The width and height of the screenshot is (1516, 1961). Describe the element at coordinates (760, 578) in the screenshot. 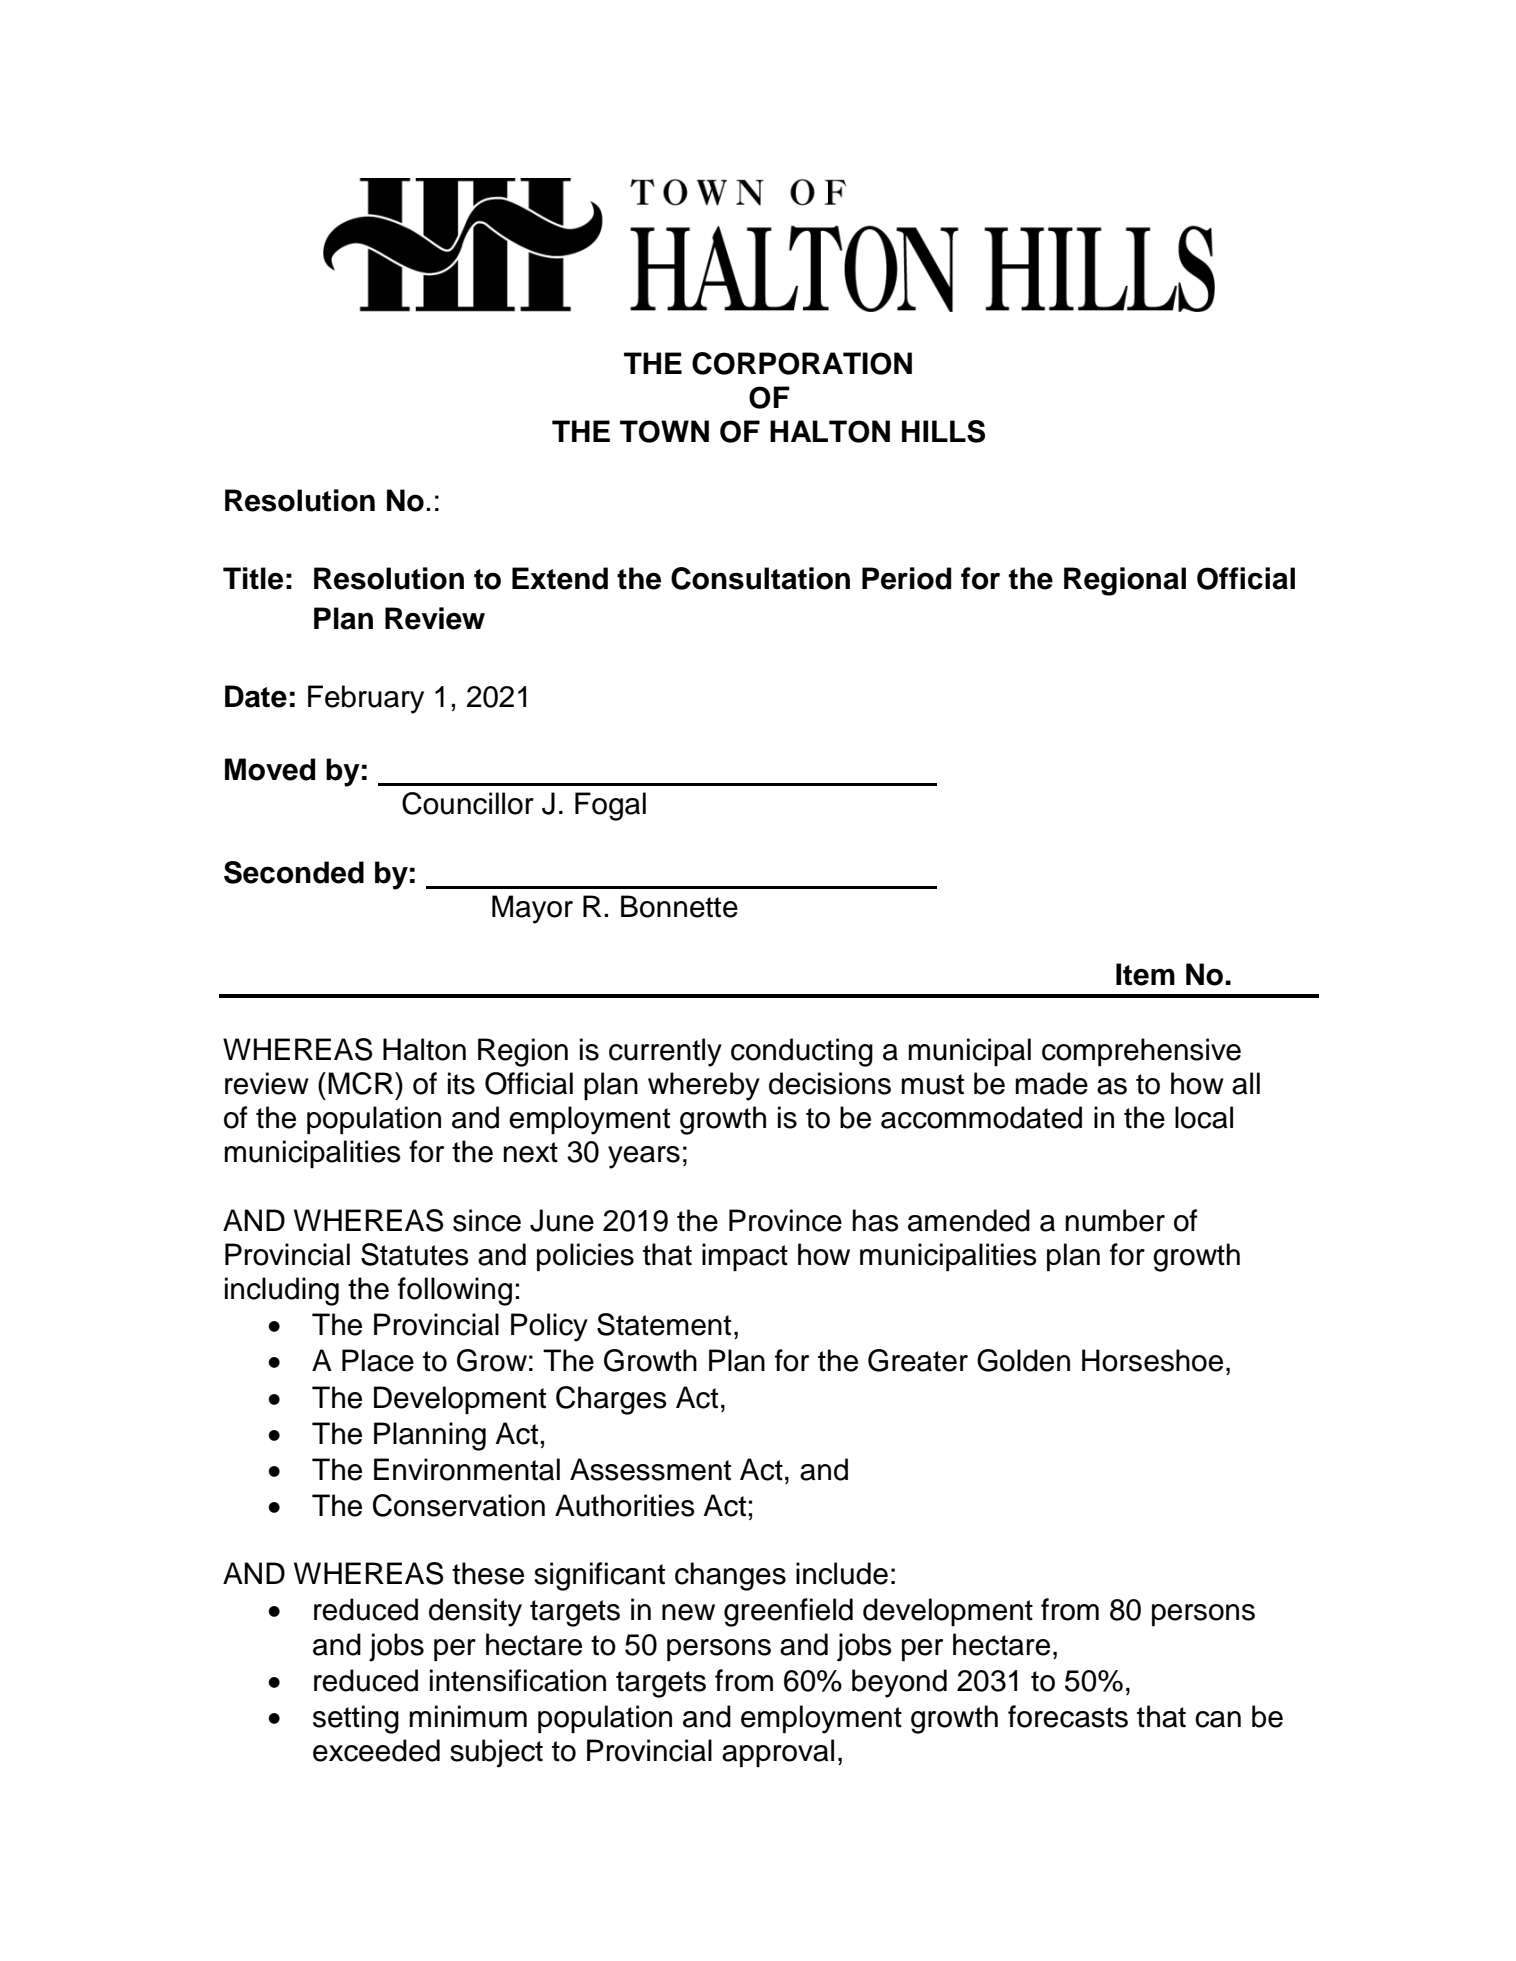

I see `Consultation` at that location.
